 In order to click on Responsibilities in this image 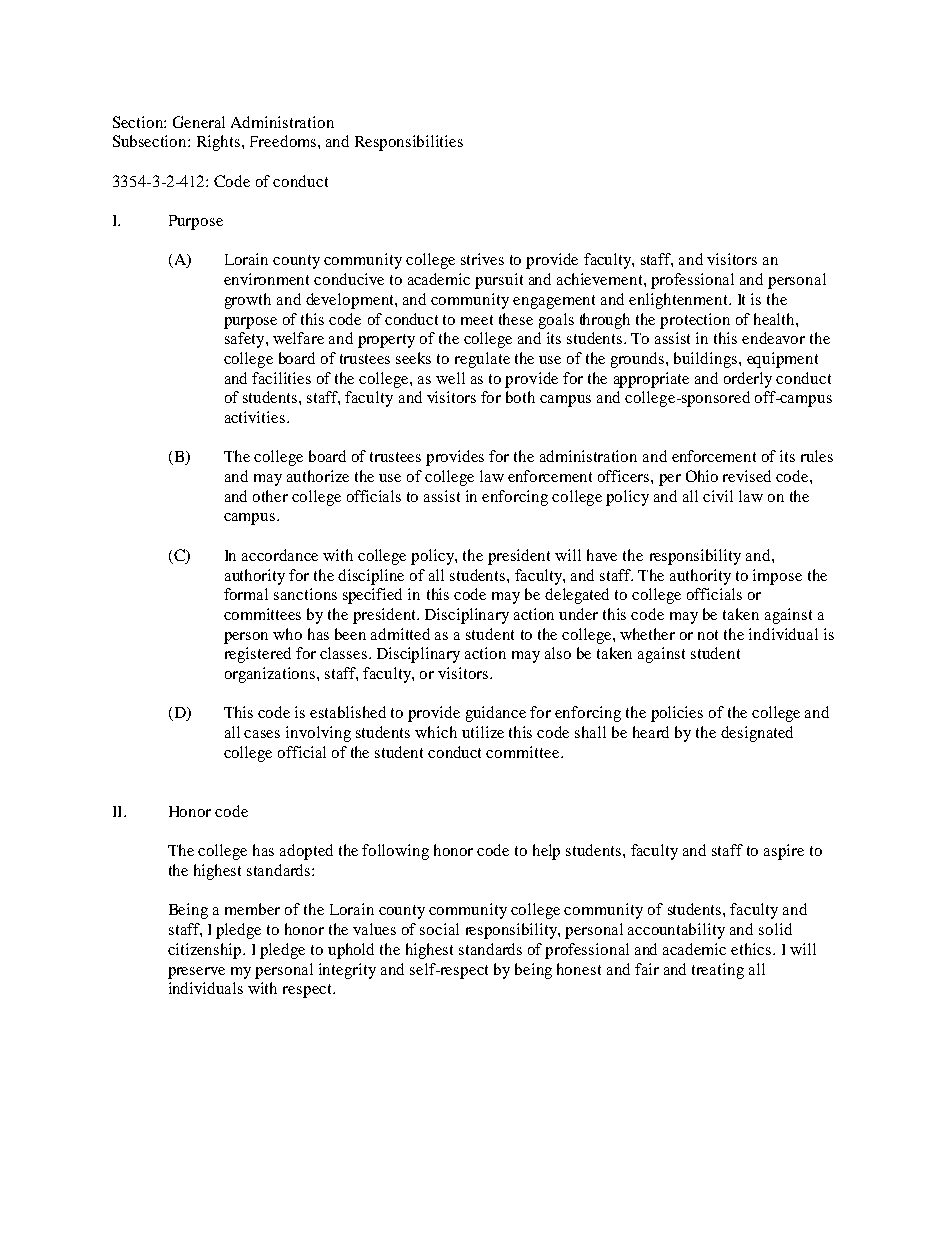, I will do `click(409, 143)`.
